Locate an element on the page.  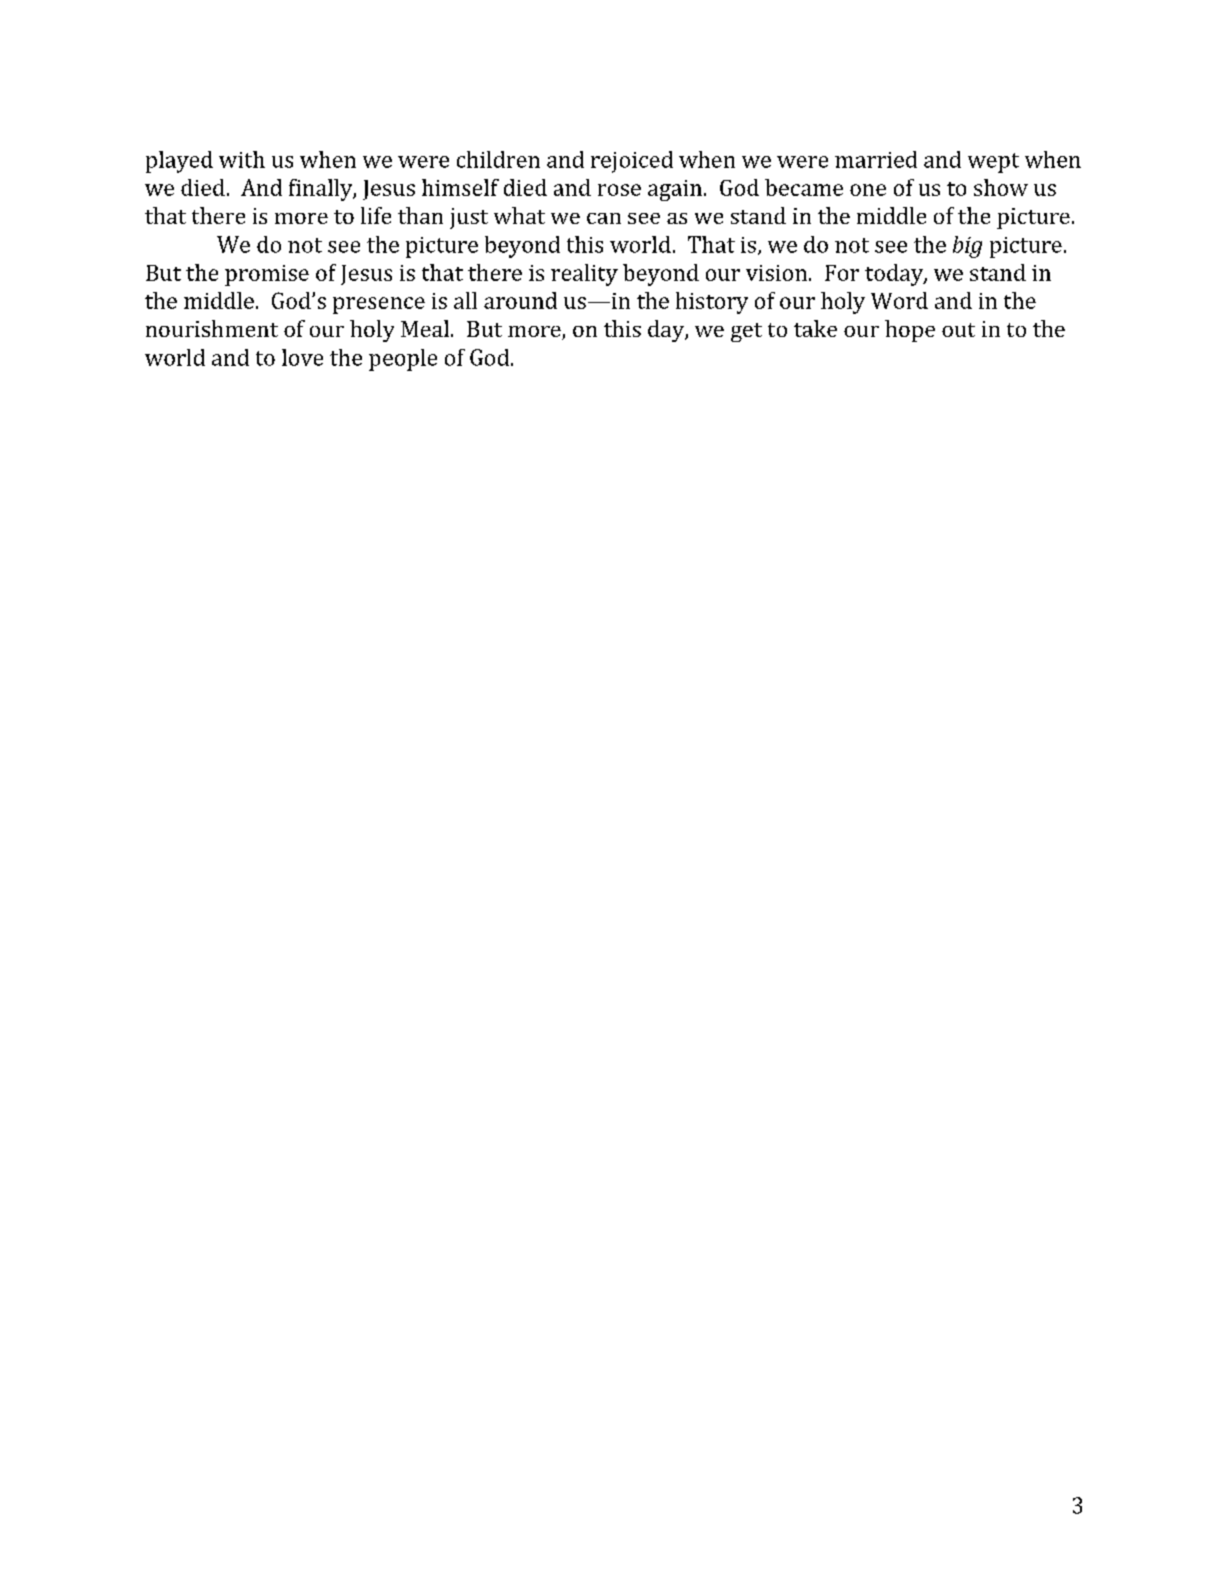
one is located at coordinates (868, 190).
